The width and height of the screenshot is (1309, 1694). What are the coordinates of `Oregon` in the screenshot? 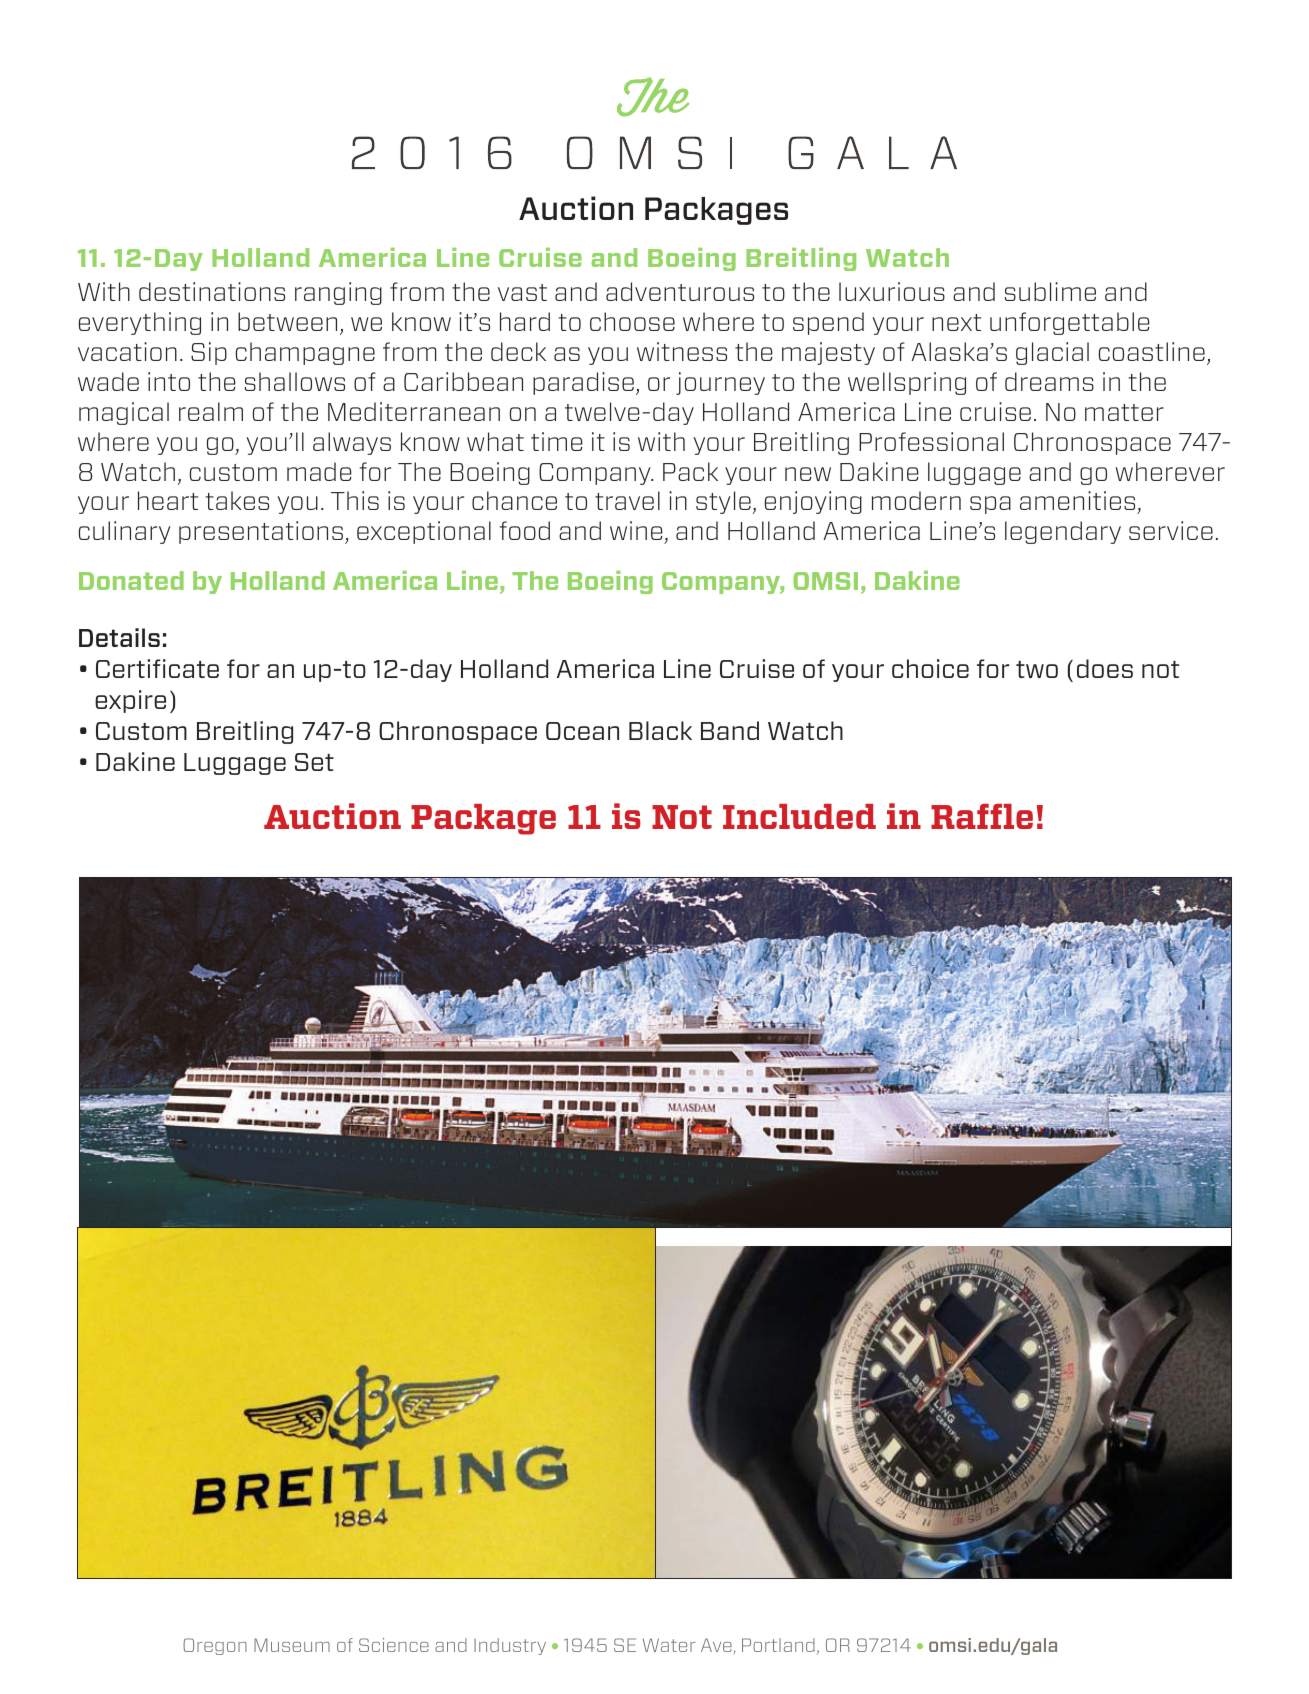 It's located at (215, 1646).
